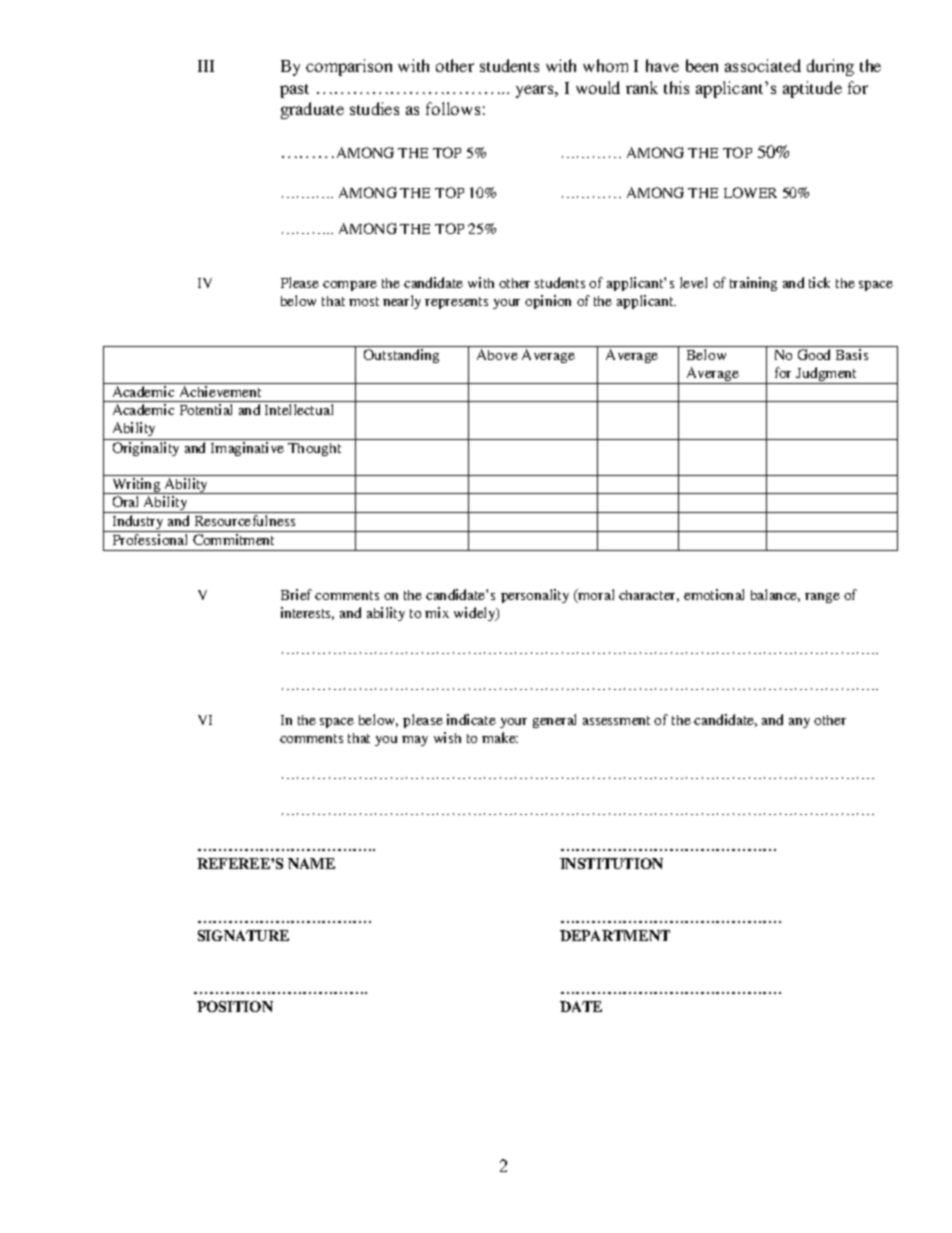  What do you see at coordinates (247, 449) in the document?
I see `Imaginative` at bounding box center [247, 449].
